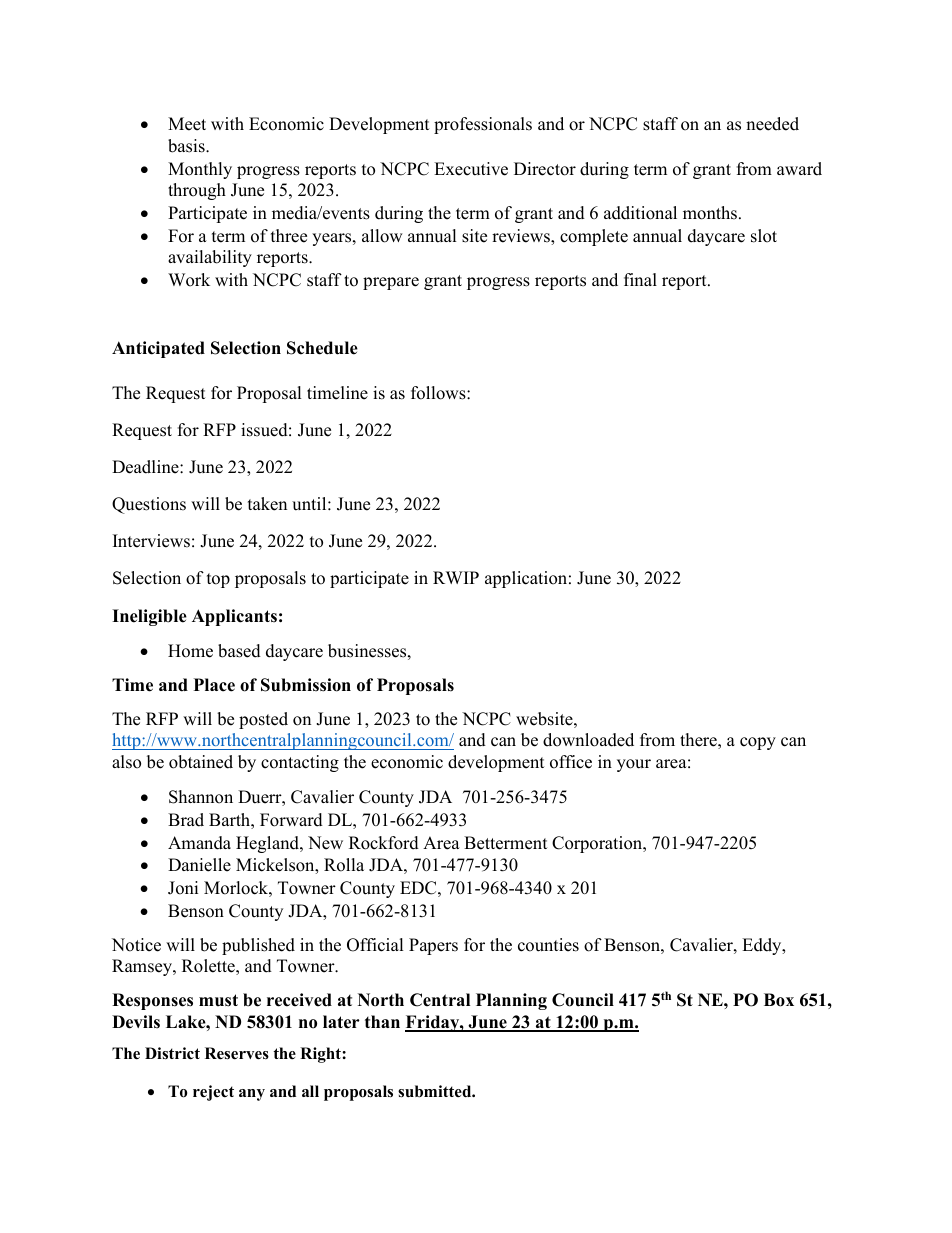  Describe the element at coordinates (187, 146) in the image. I see `basis` at that location.
